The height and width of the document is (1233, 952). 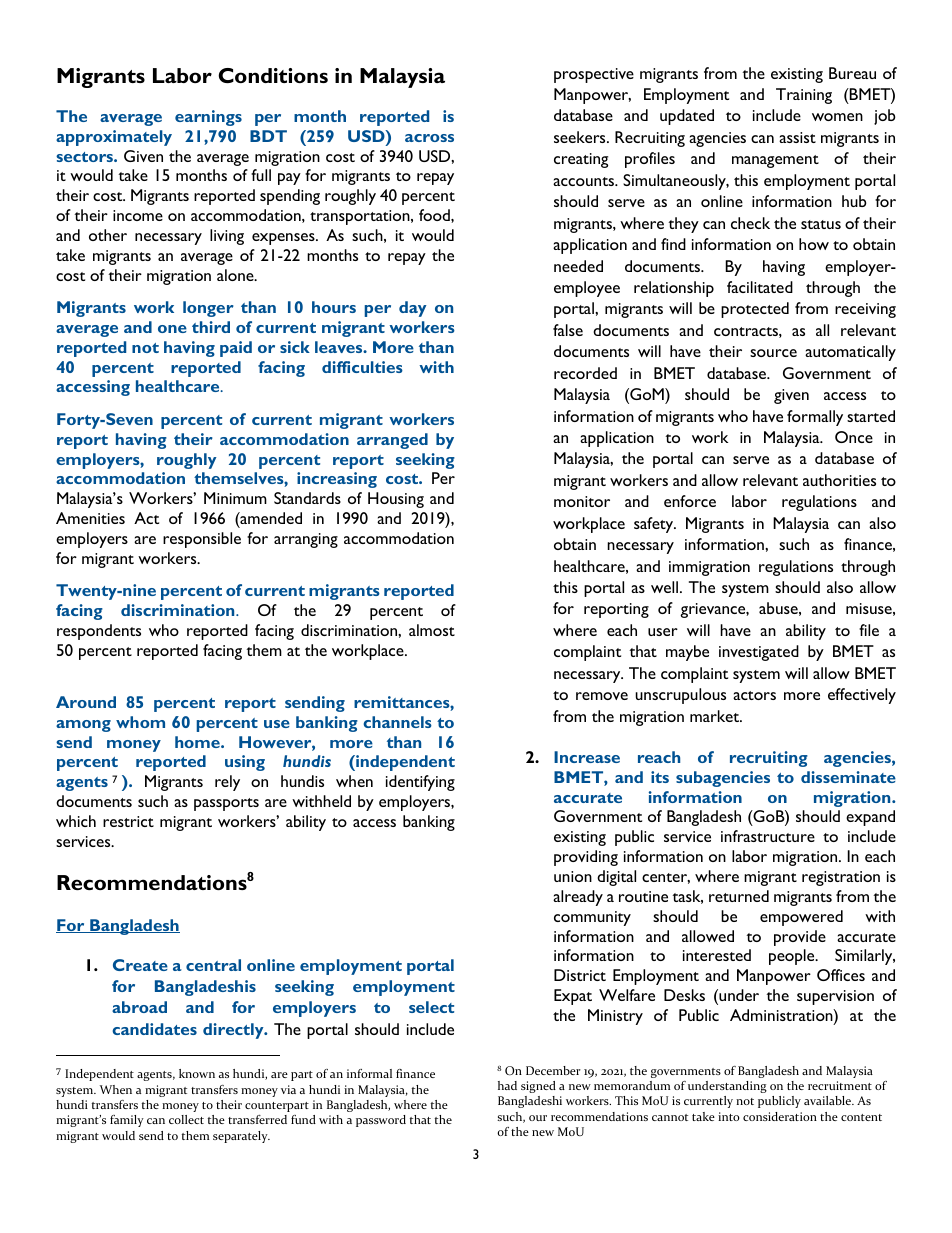 What do you see at coordinates (186, 1119) in the document?
I see `collect` at bounding box center [186, 1119].
